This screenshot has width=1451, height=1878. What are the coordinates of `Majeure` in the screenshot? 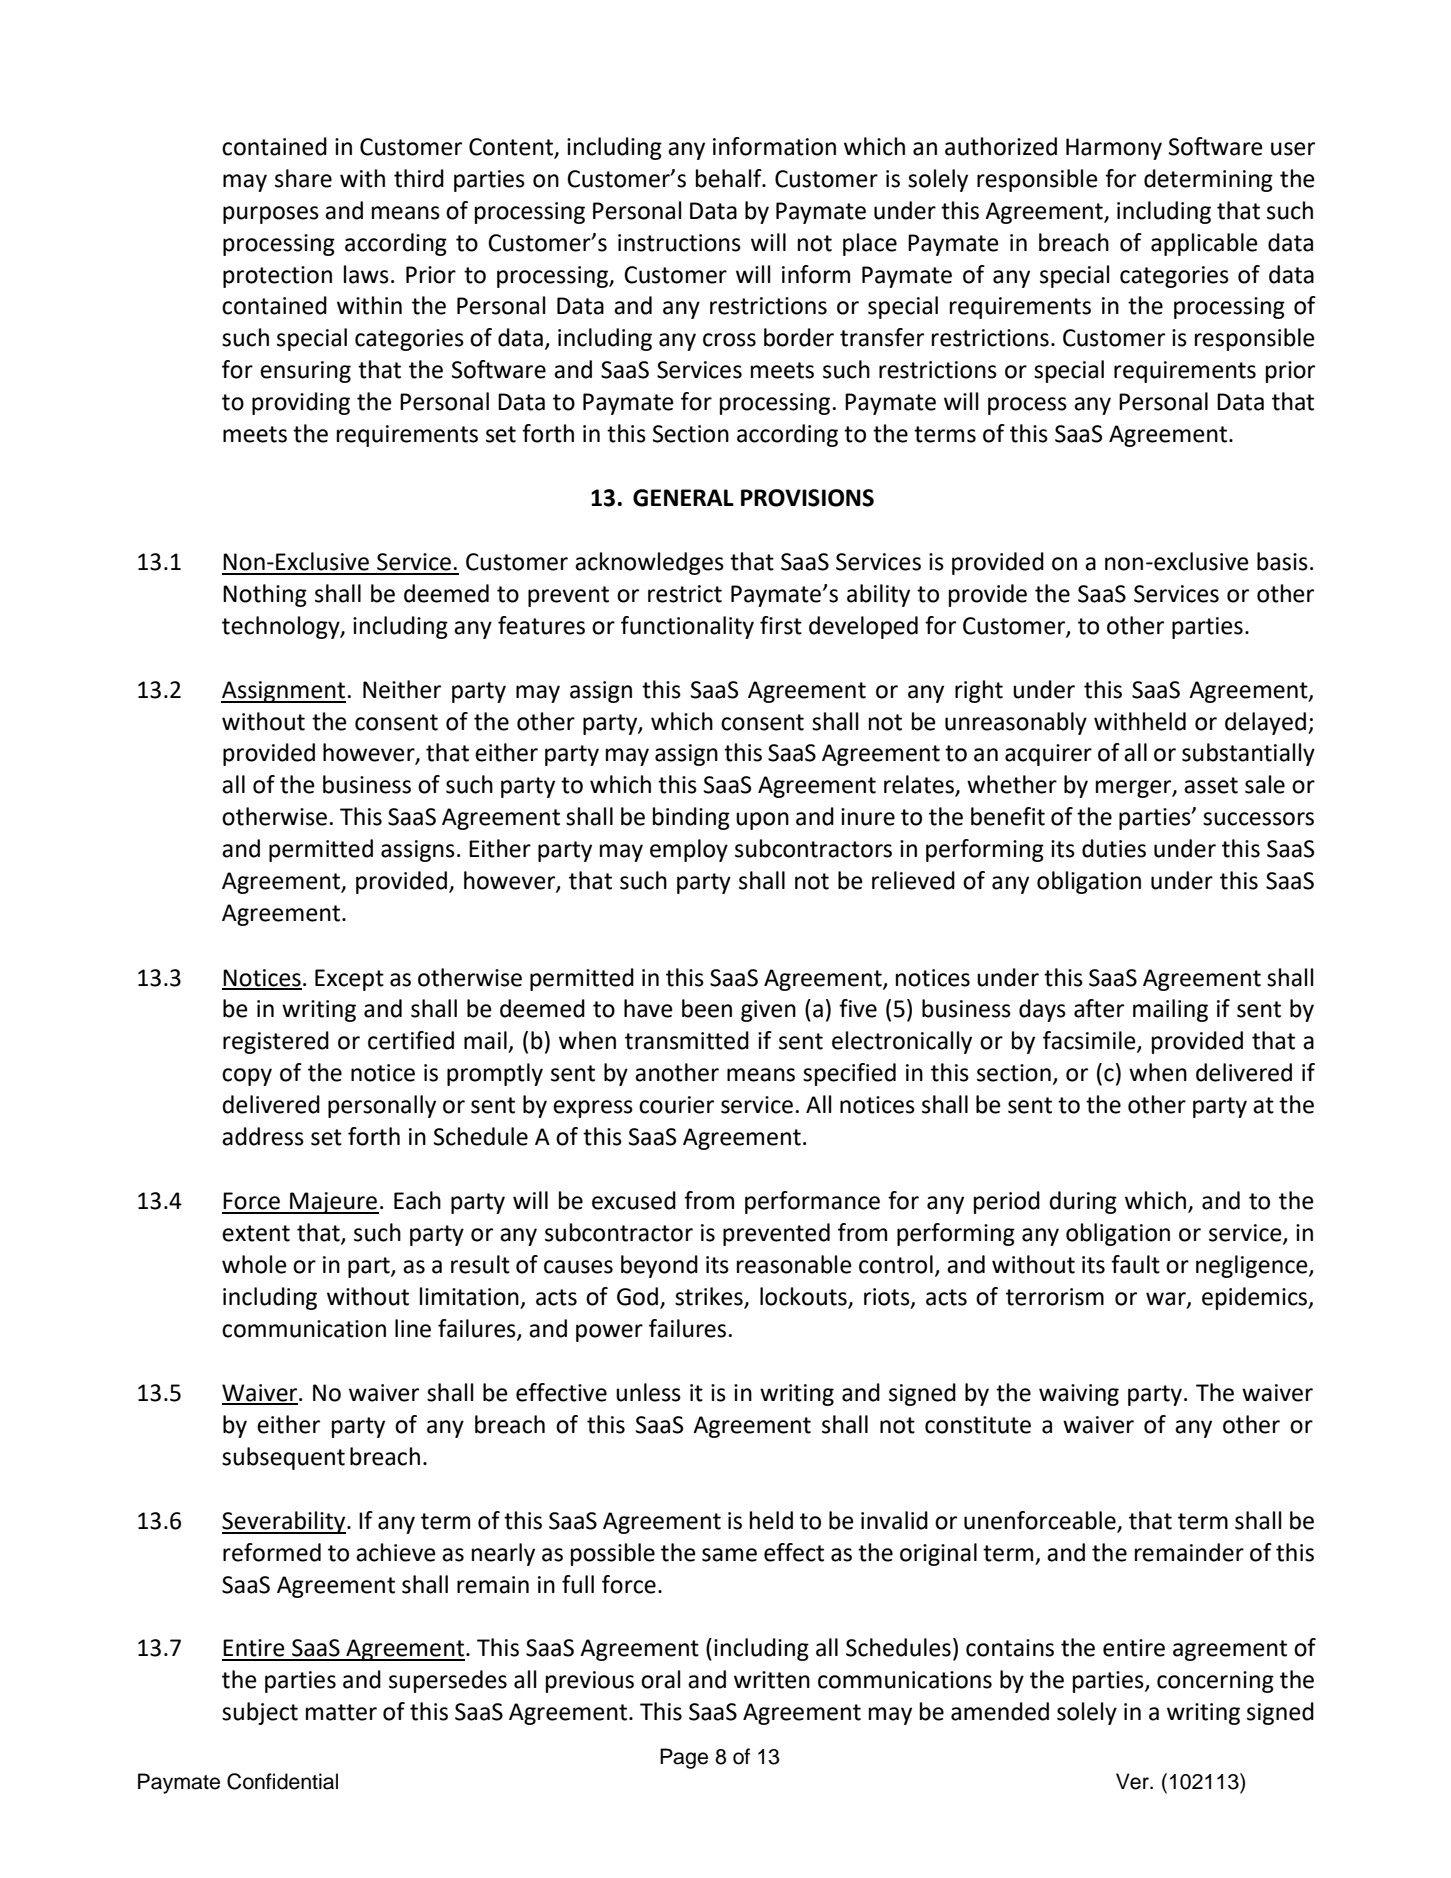 It's located at (333, 1203).
